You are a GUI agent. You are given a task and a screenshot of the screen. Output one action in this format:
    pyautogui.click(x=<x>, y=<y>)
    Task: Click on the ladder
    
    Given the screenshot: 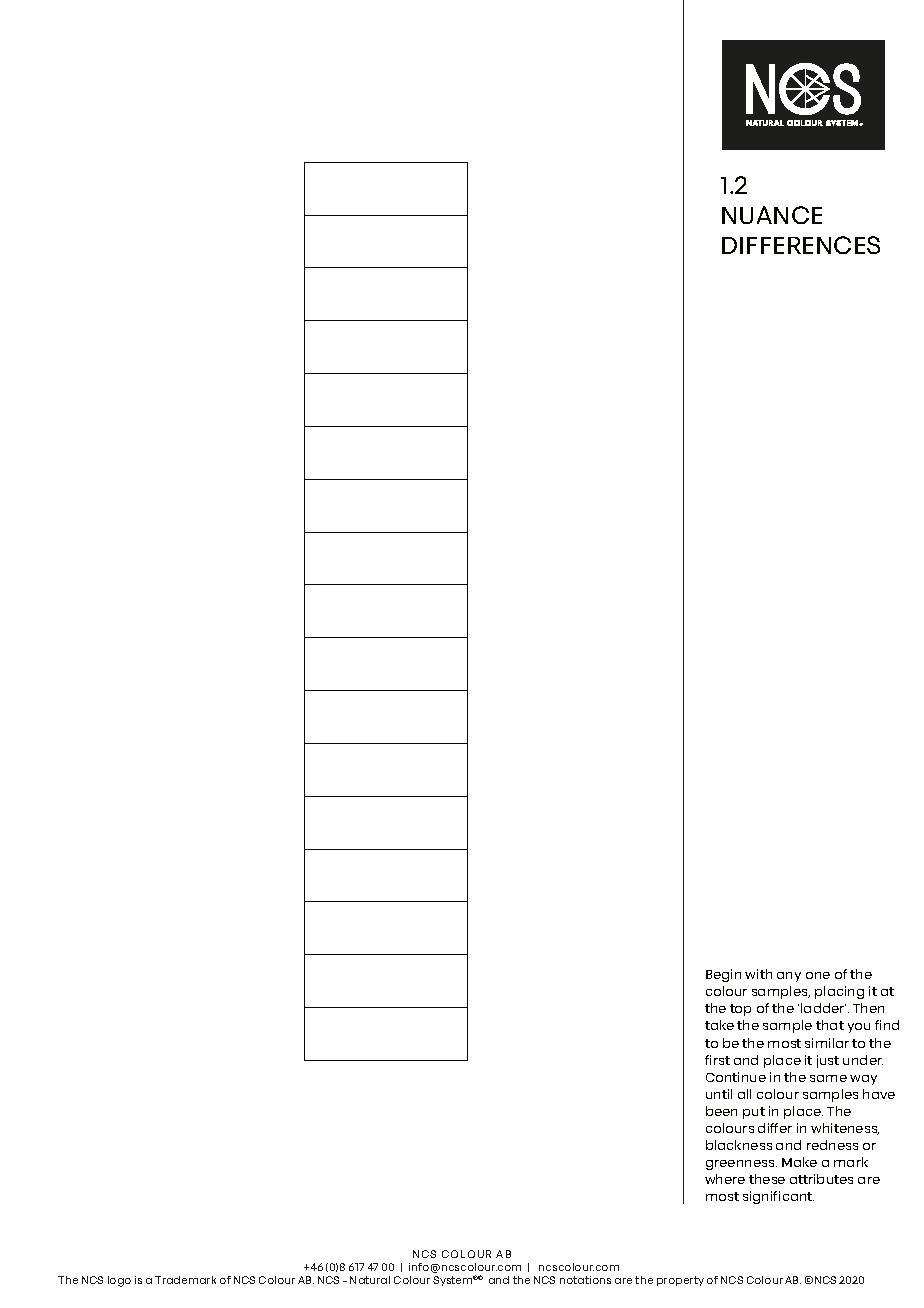 What is the action you would take?
    pyautogui.click(x=823, y=1008)
